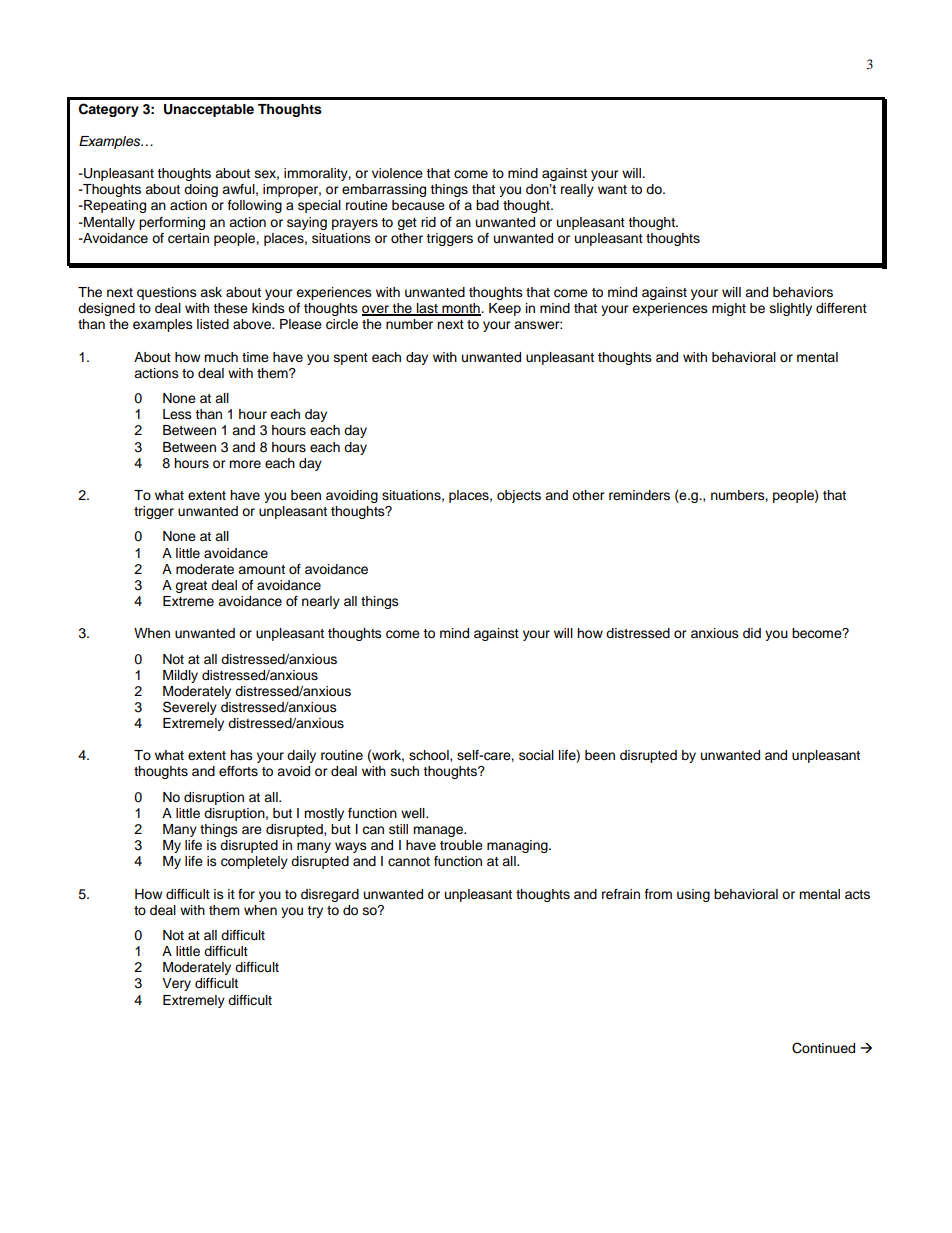 The height and width of the page is (1233, 952). What do you see at coordinates (176, 984) in the page?
I see `Very` at bounding box center [176, 984].
